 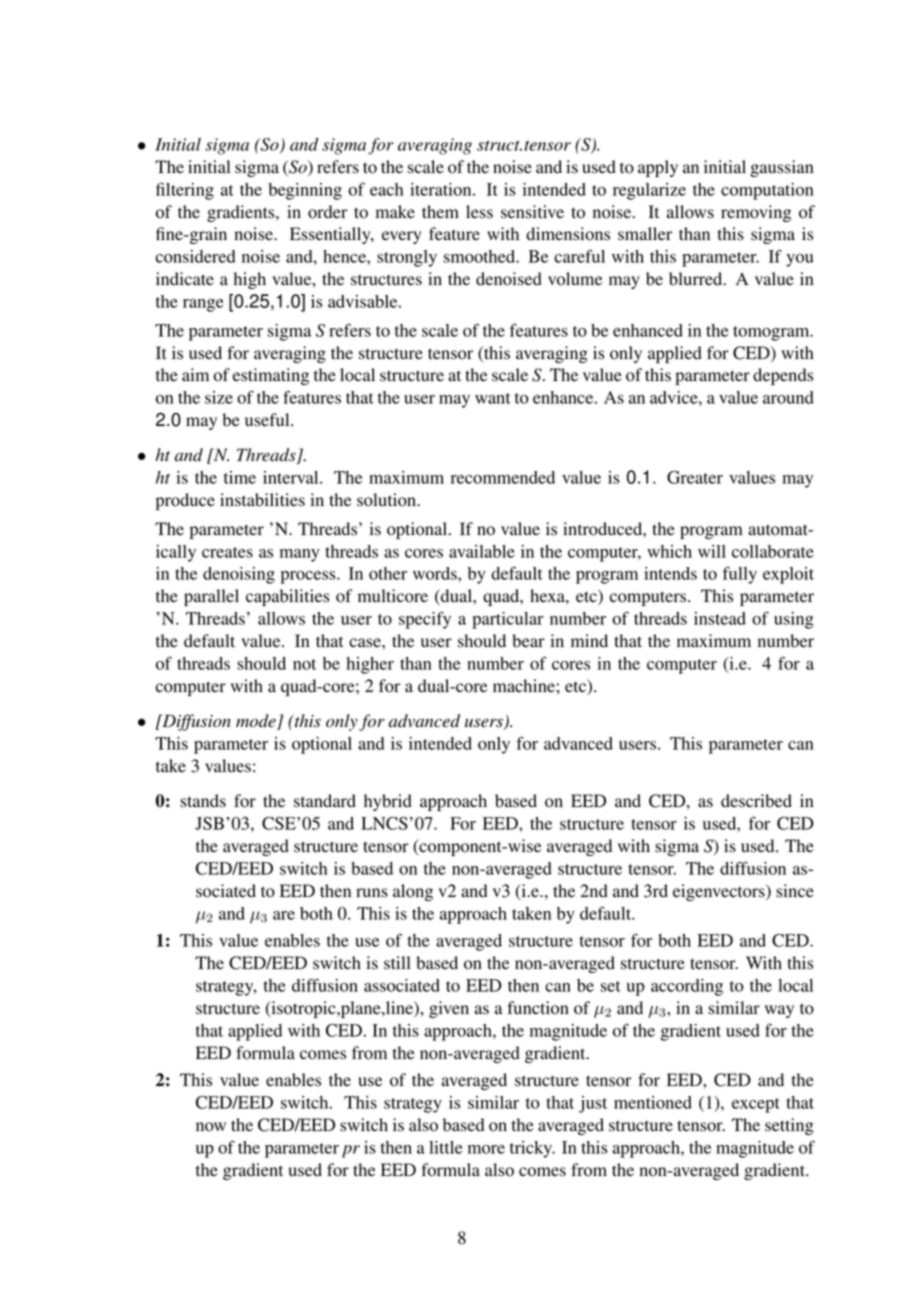 I want to click on machine, so click(x=525, y=685).
